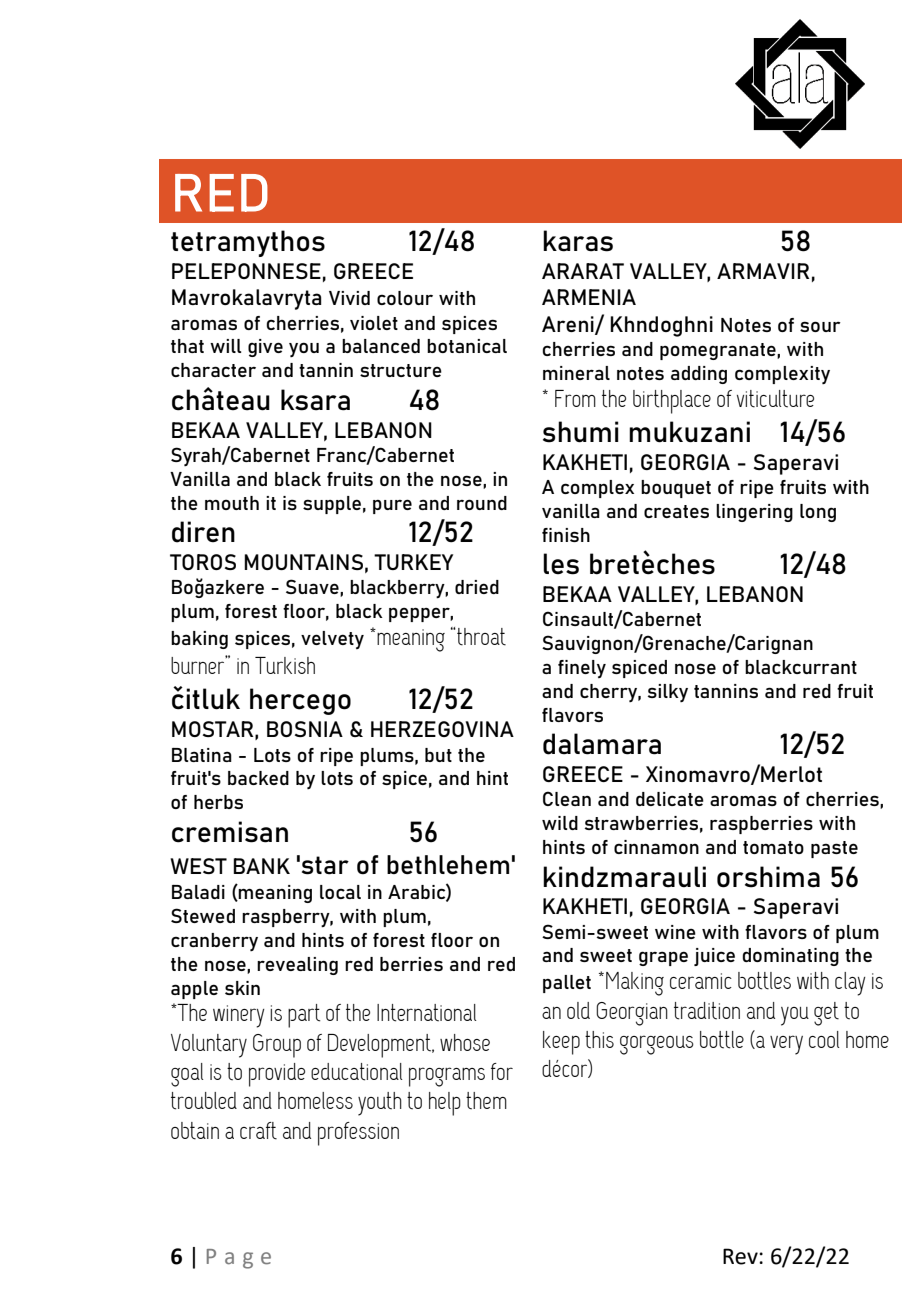 The width and height of the screenshot is (924, 1313). Describe the element at coordinates (265, 348) in the screenshot. I see `give` at that location.
